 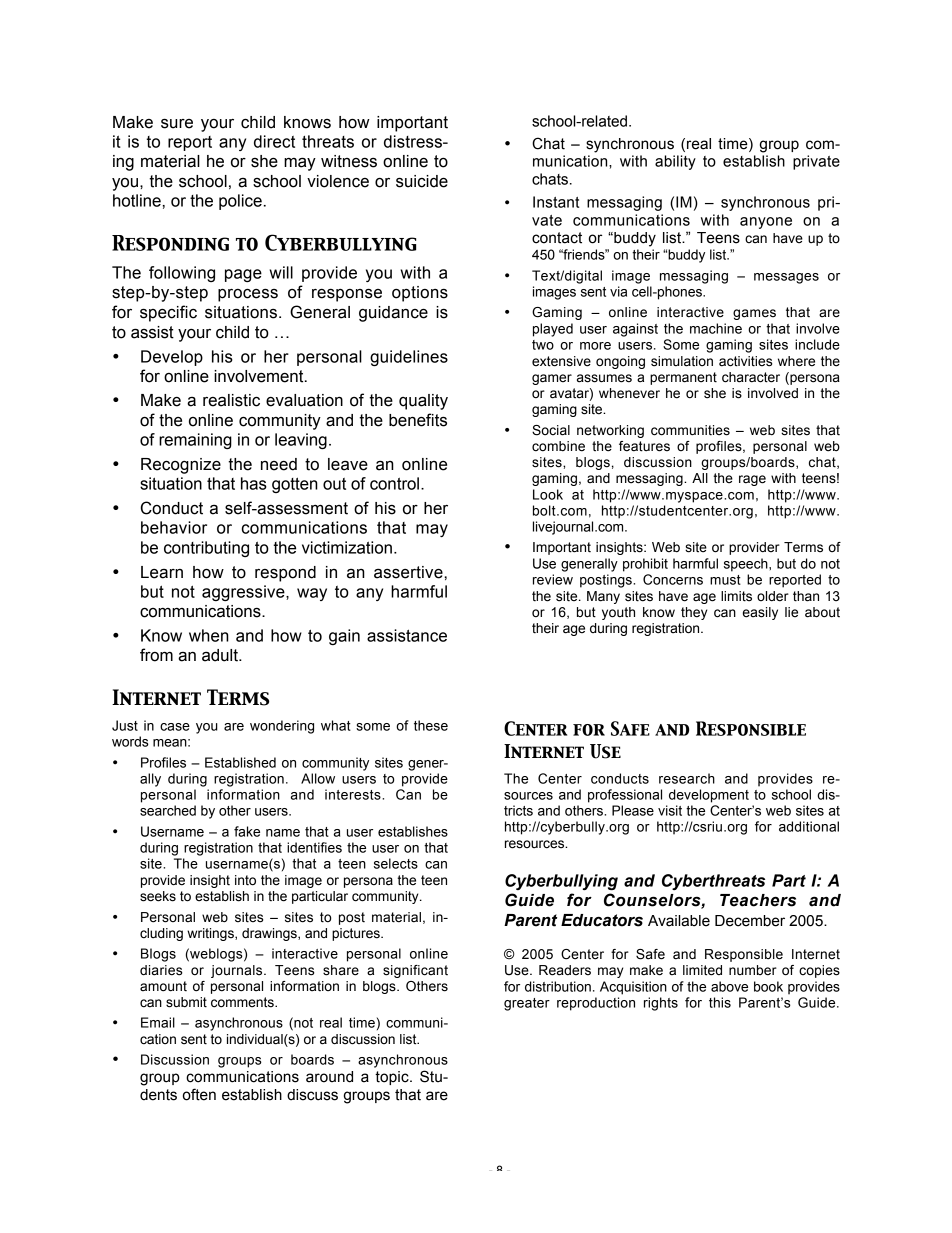 I want to click on behavior, so click(x=174, y=527).
